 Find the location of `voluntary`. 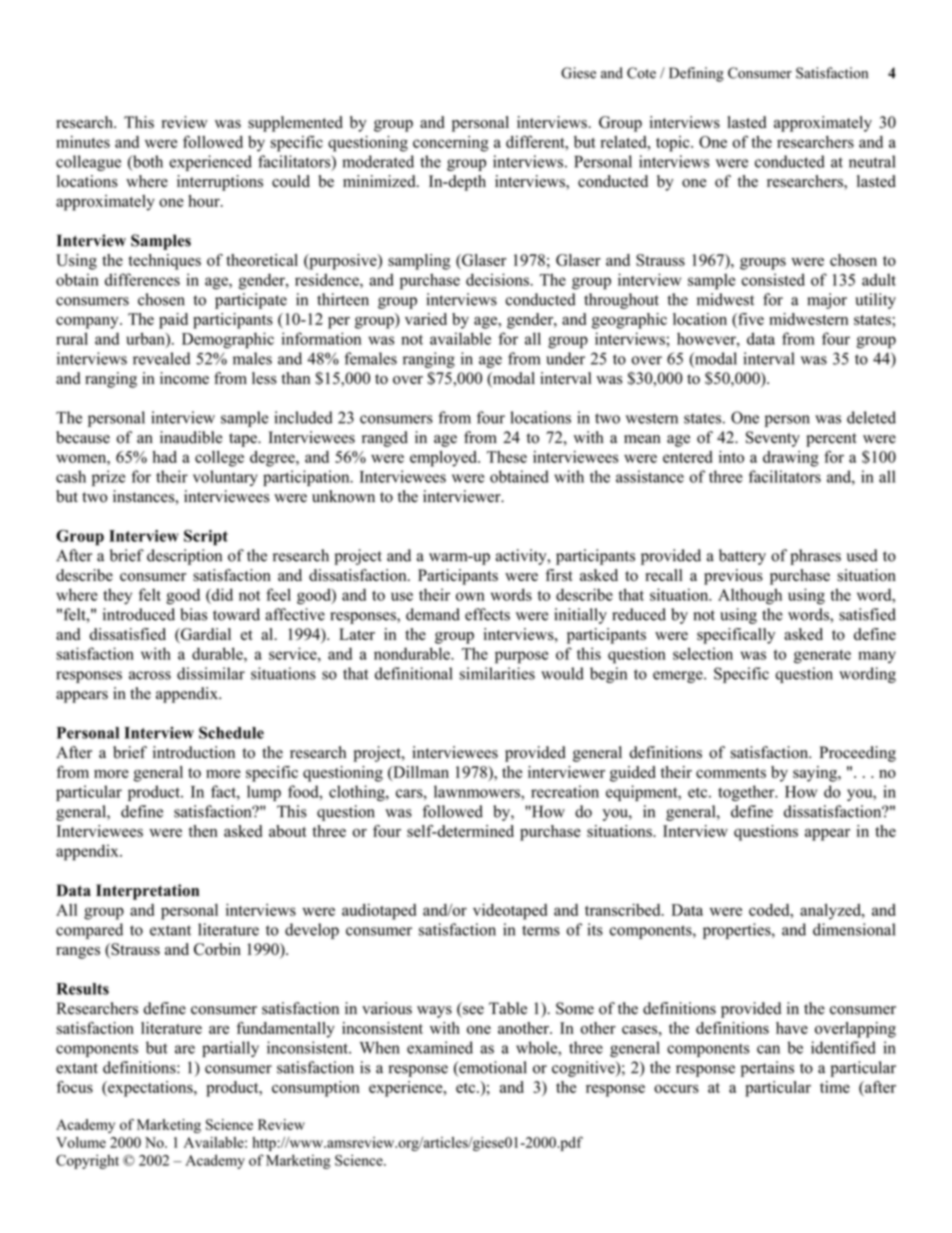

voluntary is located at coordinates (225, 478).
